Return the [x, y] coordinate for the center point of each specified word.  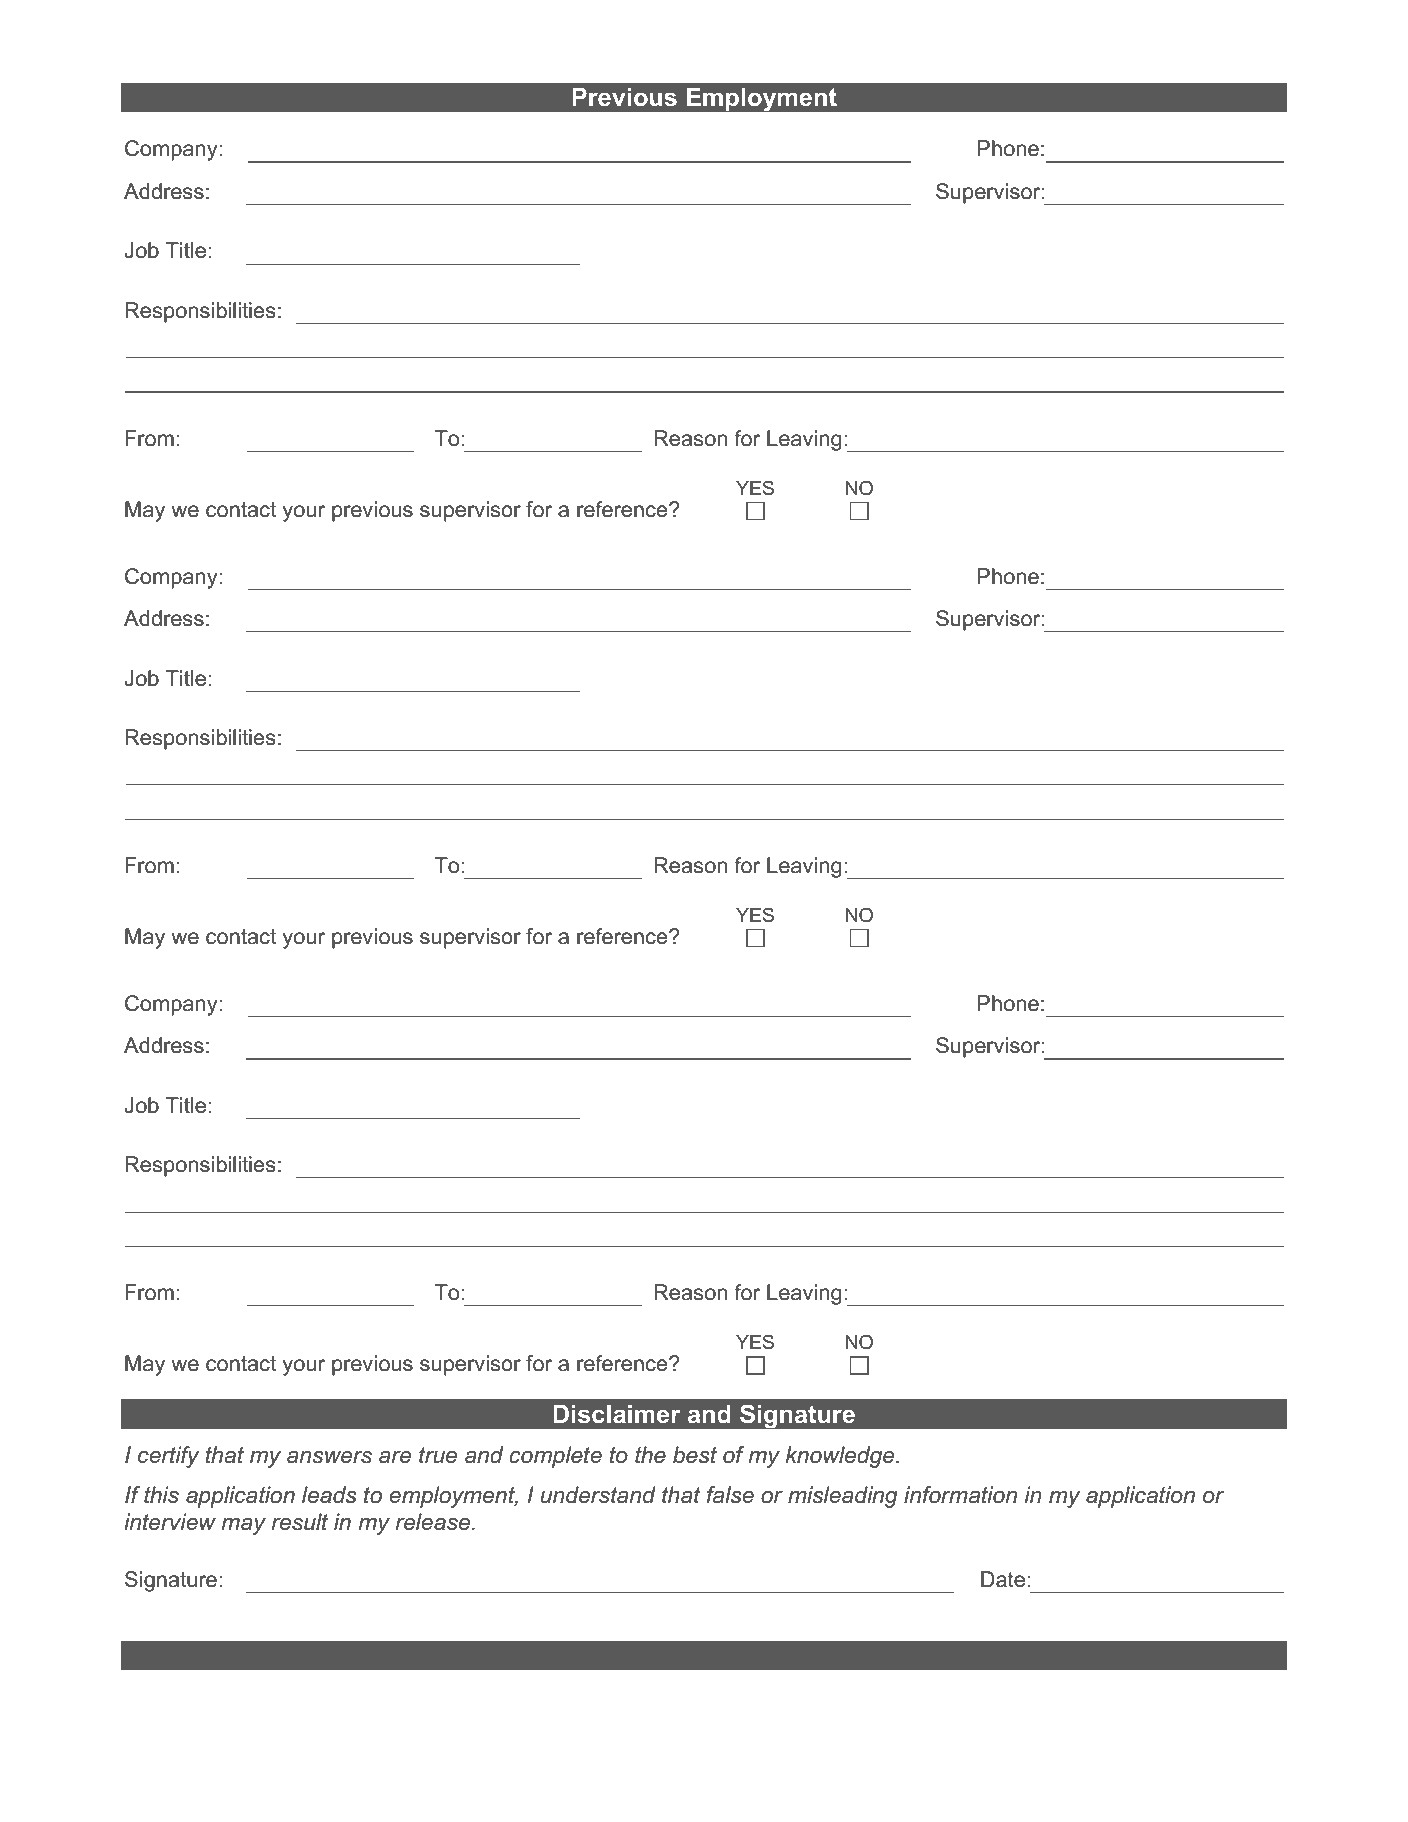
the [650, 1455]
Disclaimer [616, 1414]
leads [329, 1495]
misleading [843, 1497]
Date [1003, 1579]
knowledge [841, 1457]
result [300, 1522]
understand [598, 1495]
